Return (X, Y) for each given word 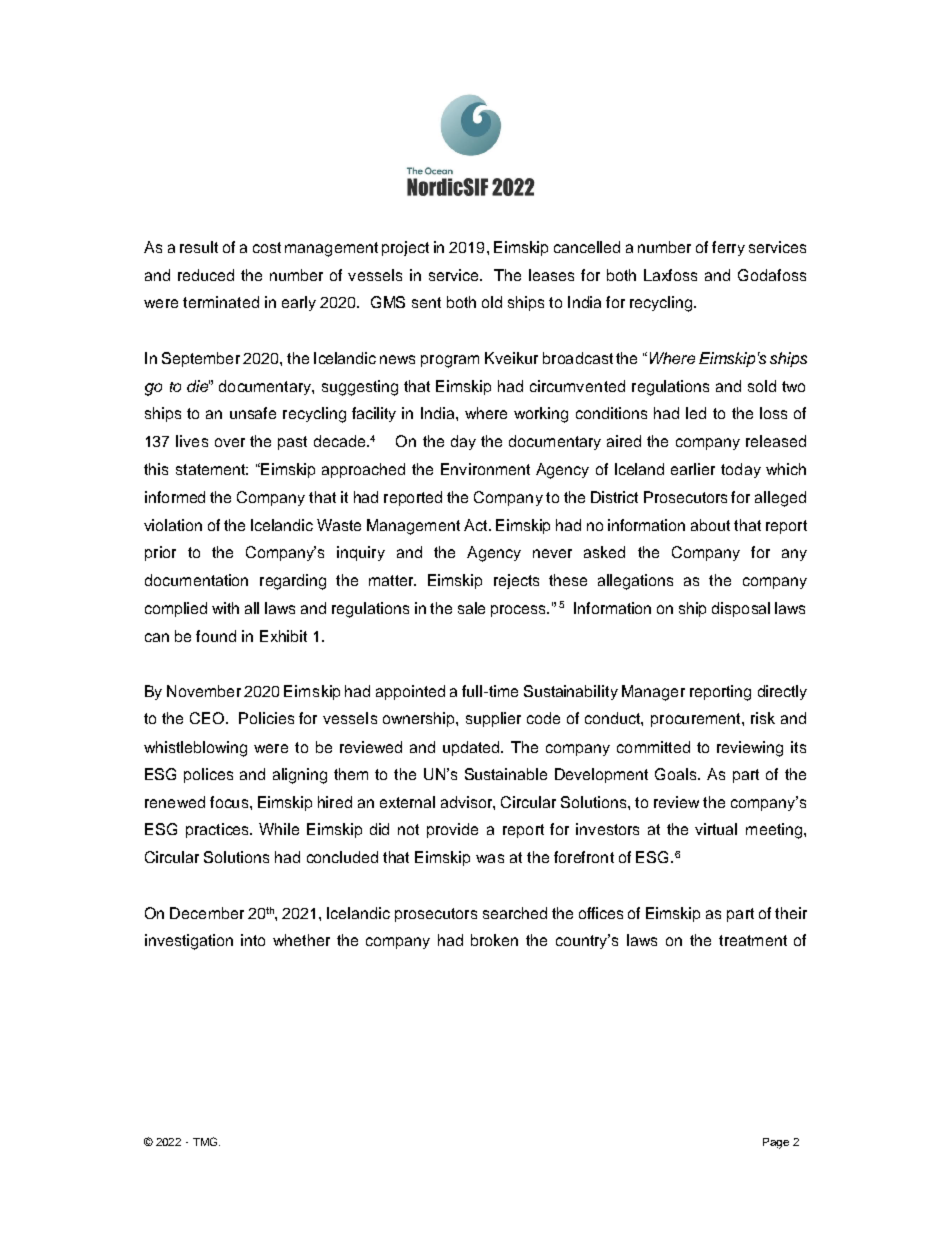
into (253, 940)
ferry (728, 248)
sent (426, 302)
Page (776, 1143)
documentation (196, 580)
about (710, 525)
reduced (206, 275)
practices (218, 830)
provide (452, 830)
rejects (516, 581)
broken (494, 940)
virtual (716, 829)
